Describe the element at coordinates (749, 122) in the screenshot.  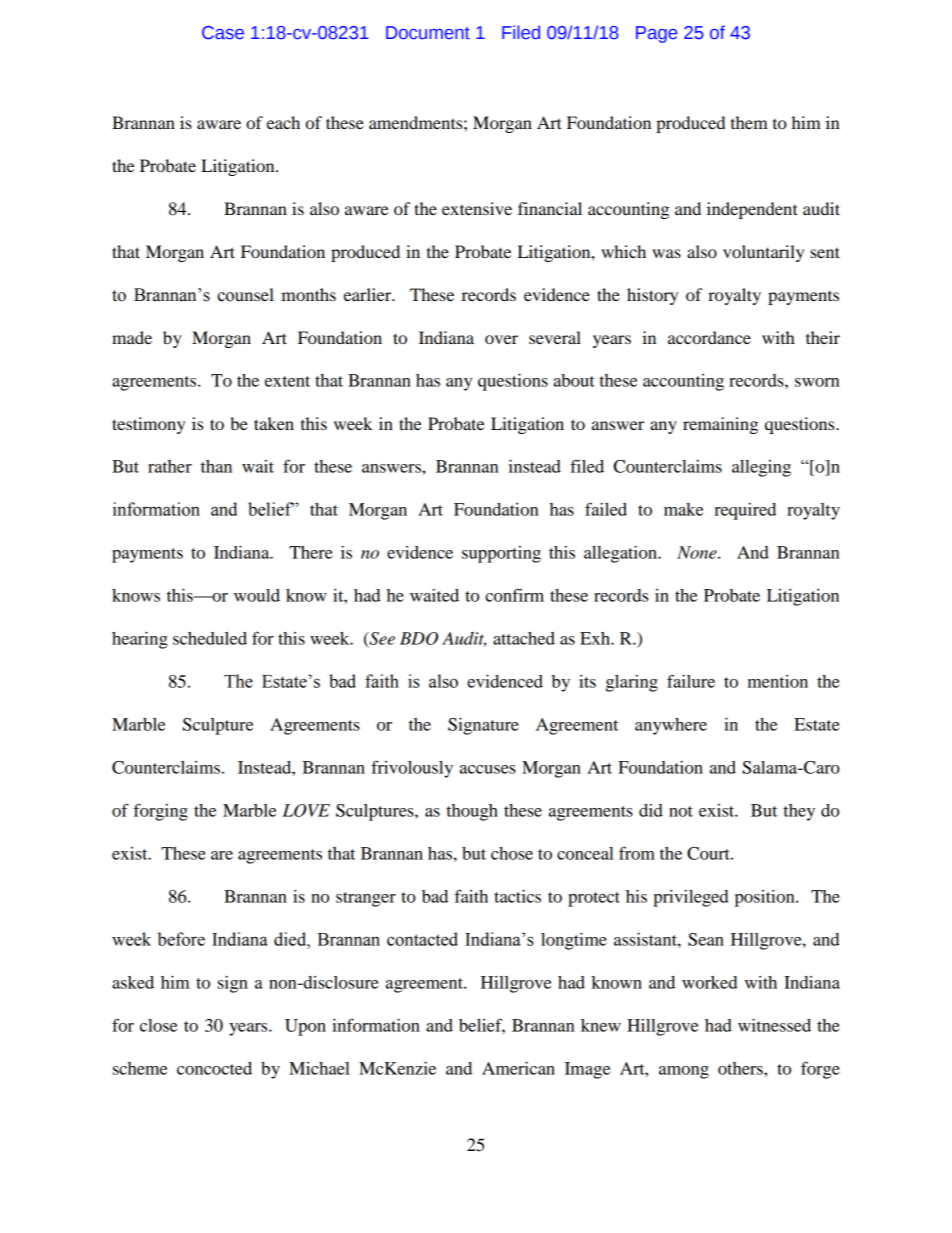
I see `them` at that location.
